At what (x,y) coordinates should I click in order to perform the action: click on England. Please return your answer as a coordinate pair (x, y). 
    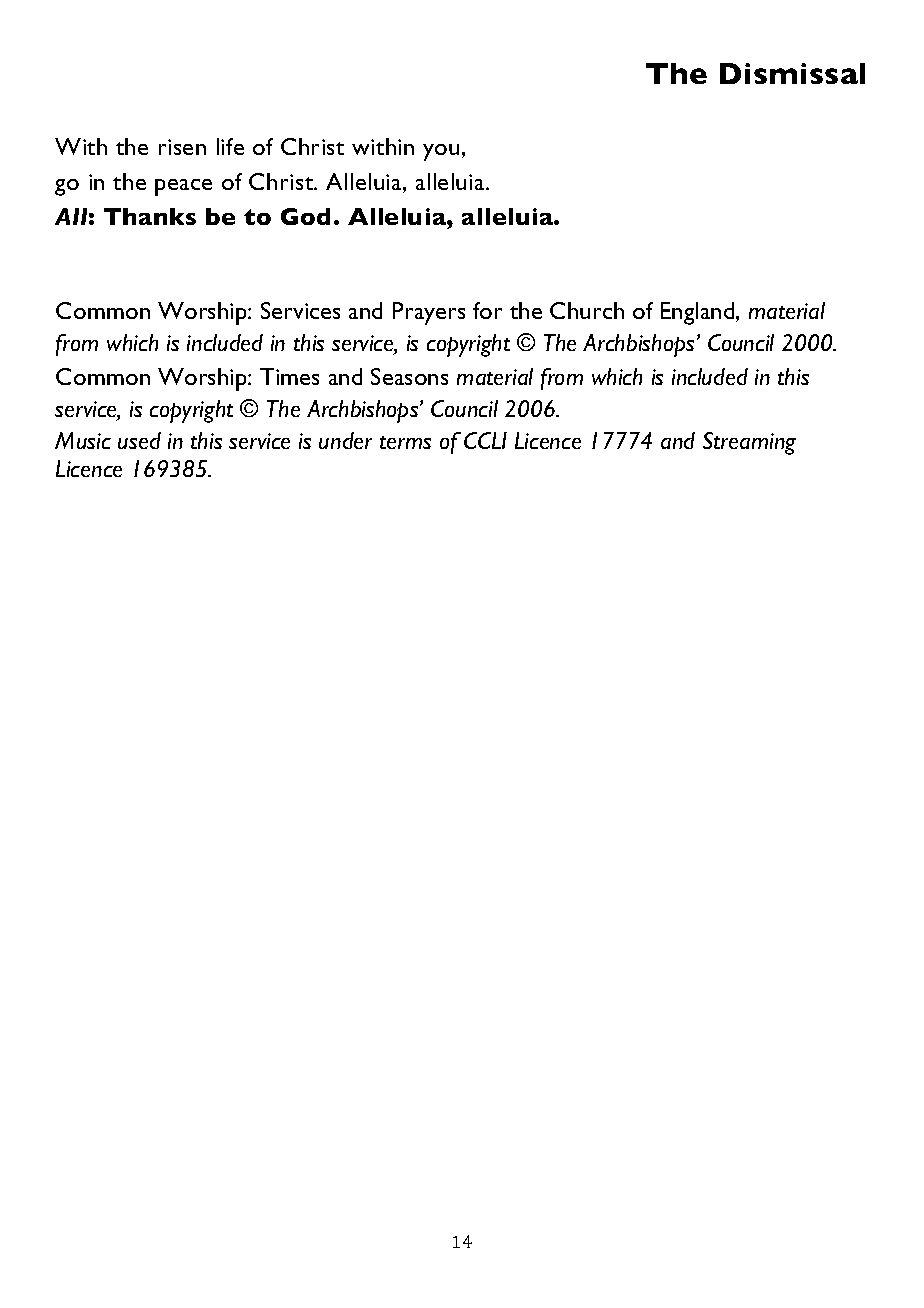
    Looking at the image, I should click on (699, 313).
